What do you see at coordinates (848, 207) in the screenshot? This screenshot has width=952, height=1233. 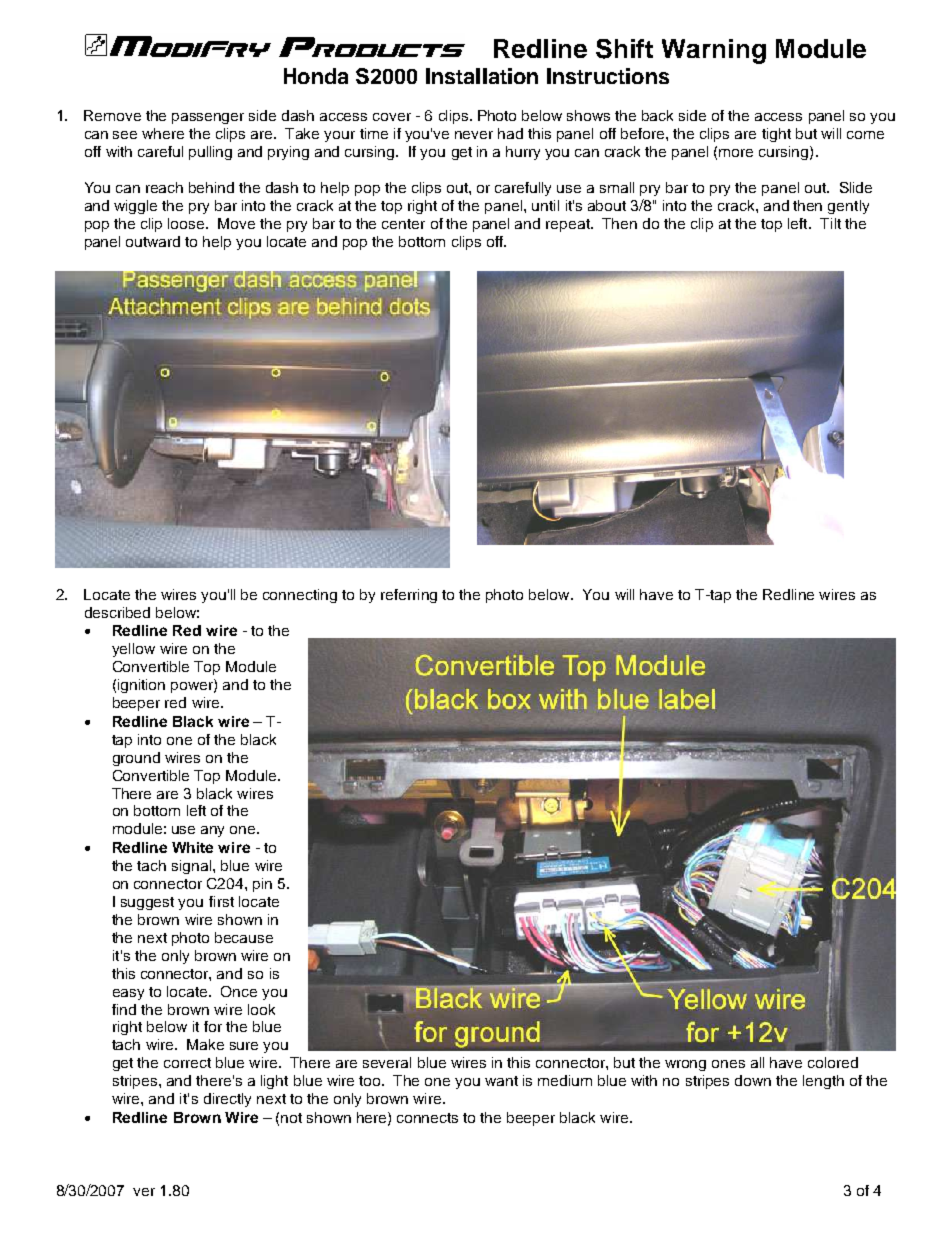 I see `gently` at bounding box center [848, 207].
